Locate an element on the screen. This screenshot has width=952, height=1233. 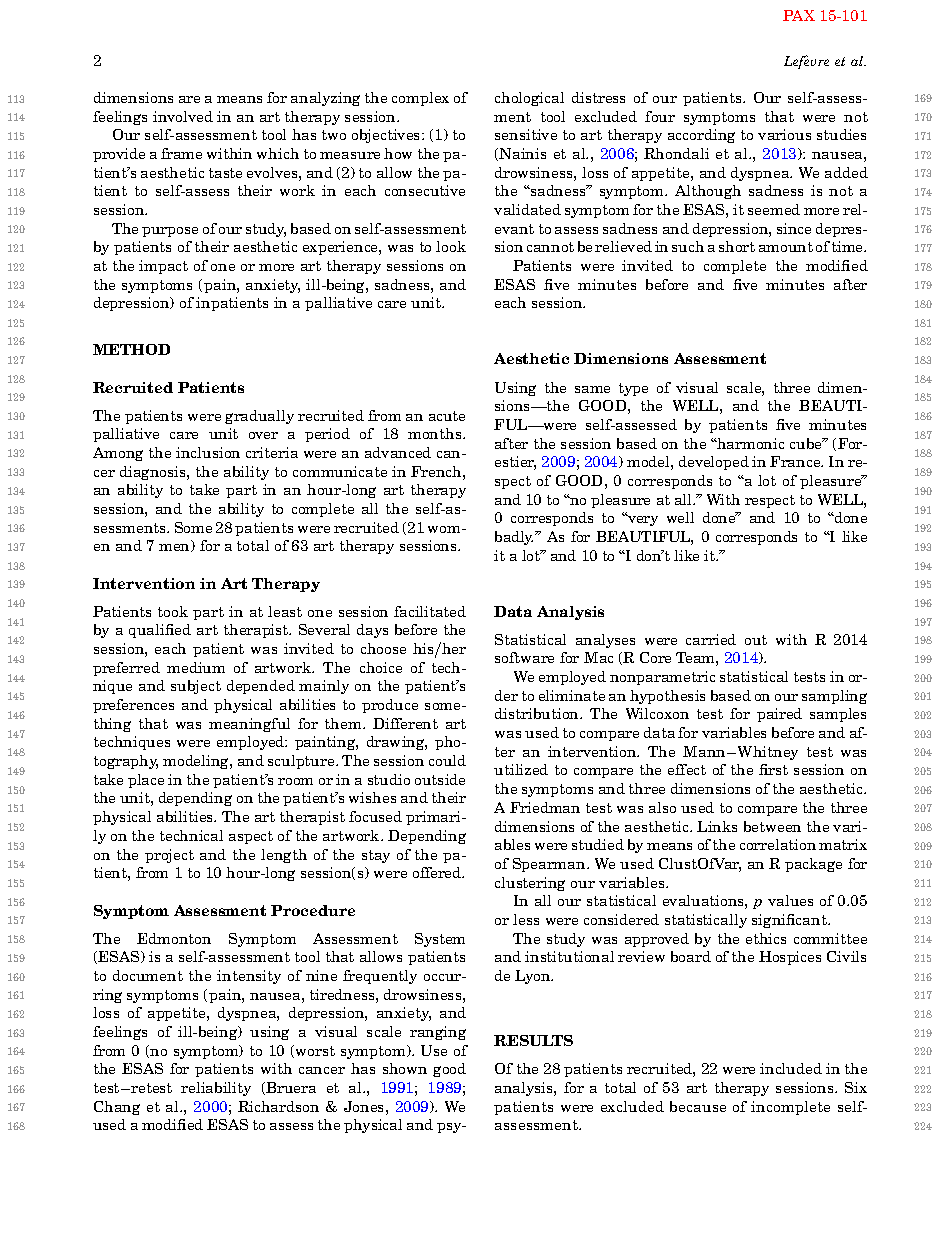
badly is located at coordinates (514, 538).
